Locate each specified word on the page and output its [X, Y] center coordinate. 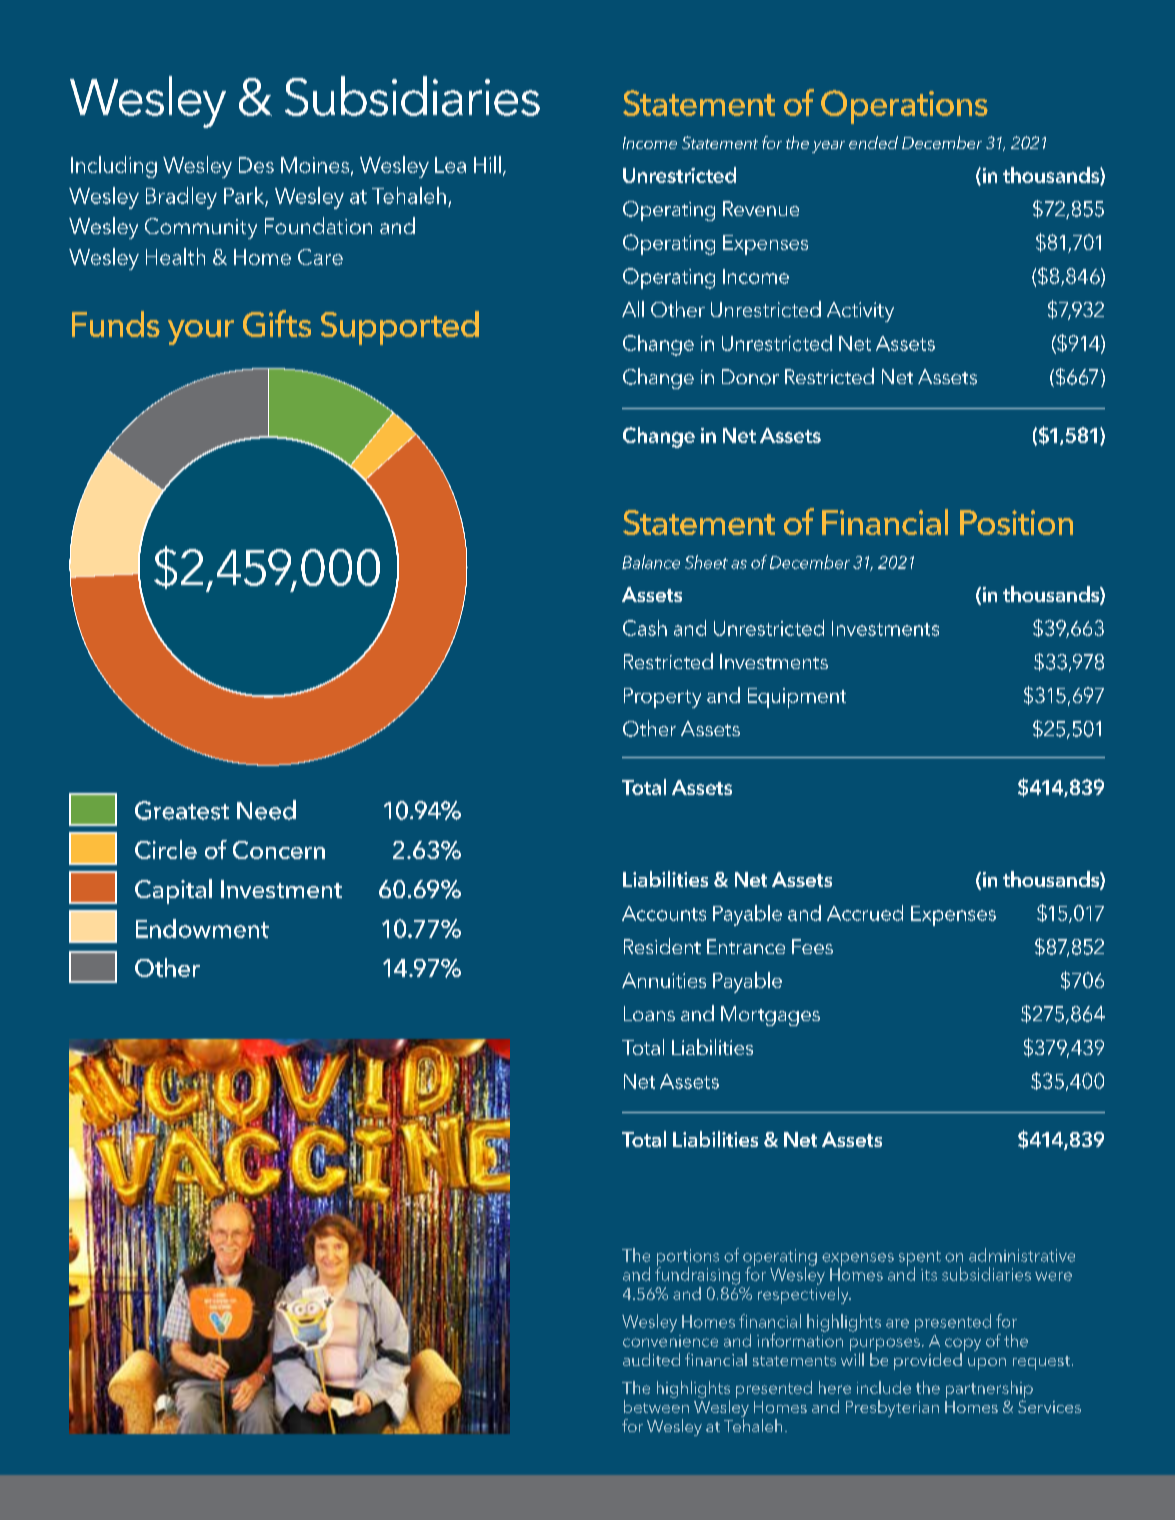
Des [256, 165]
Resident [662, 946]
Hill [487, 164]
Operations [904, 107]
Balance [651, 562]
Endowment [202, 928]
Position [1016, 522]
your [201, 332]
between [656, 1405]
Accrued [865, 913]
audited [651, 1359]
